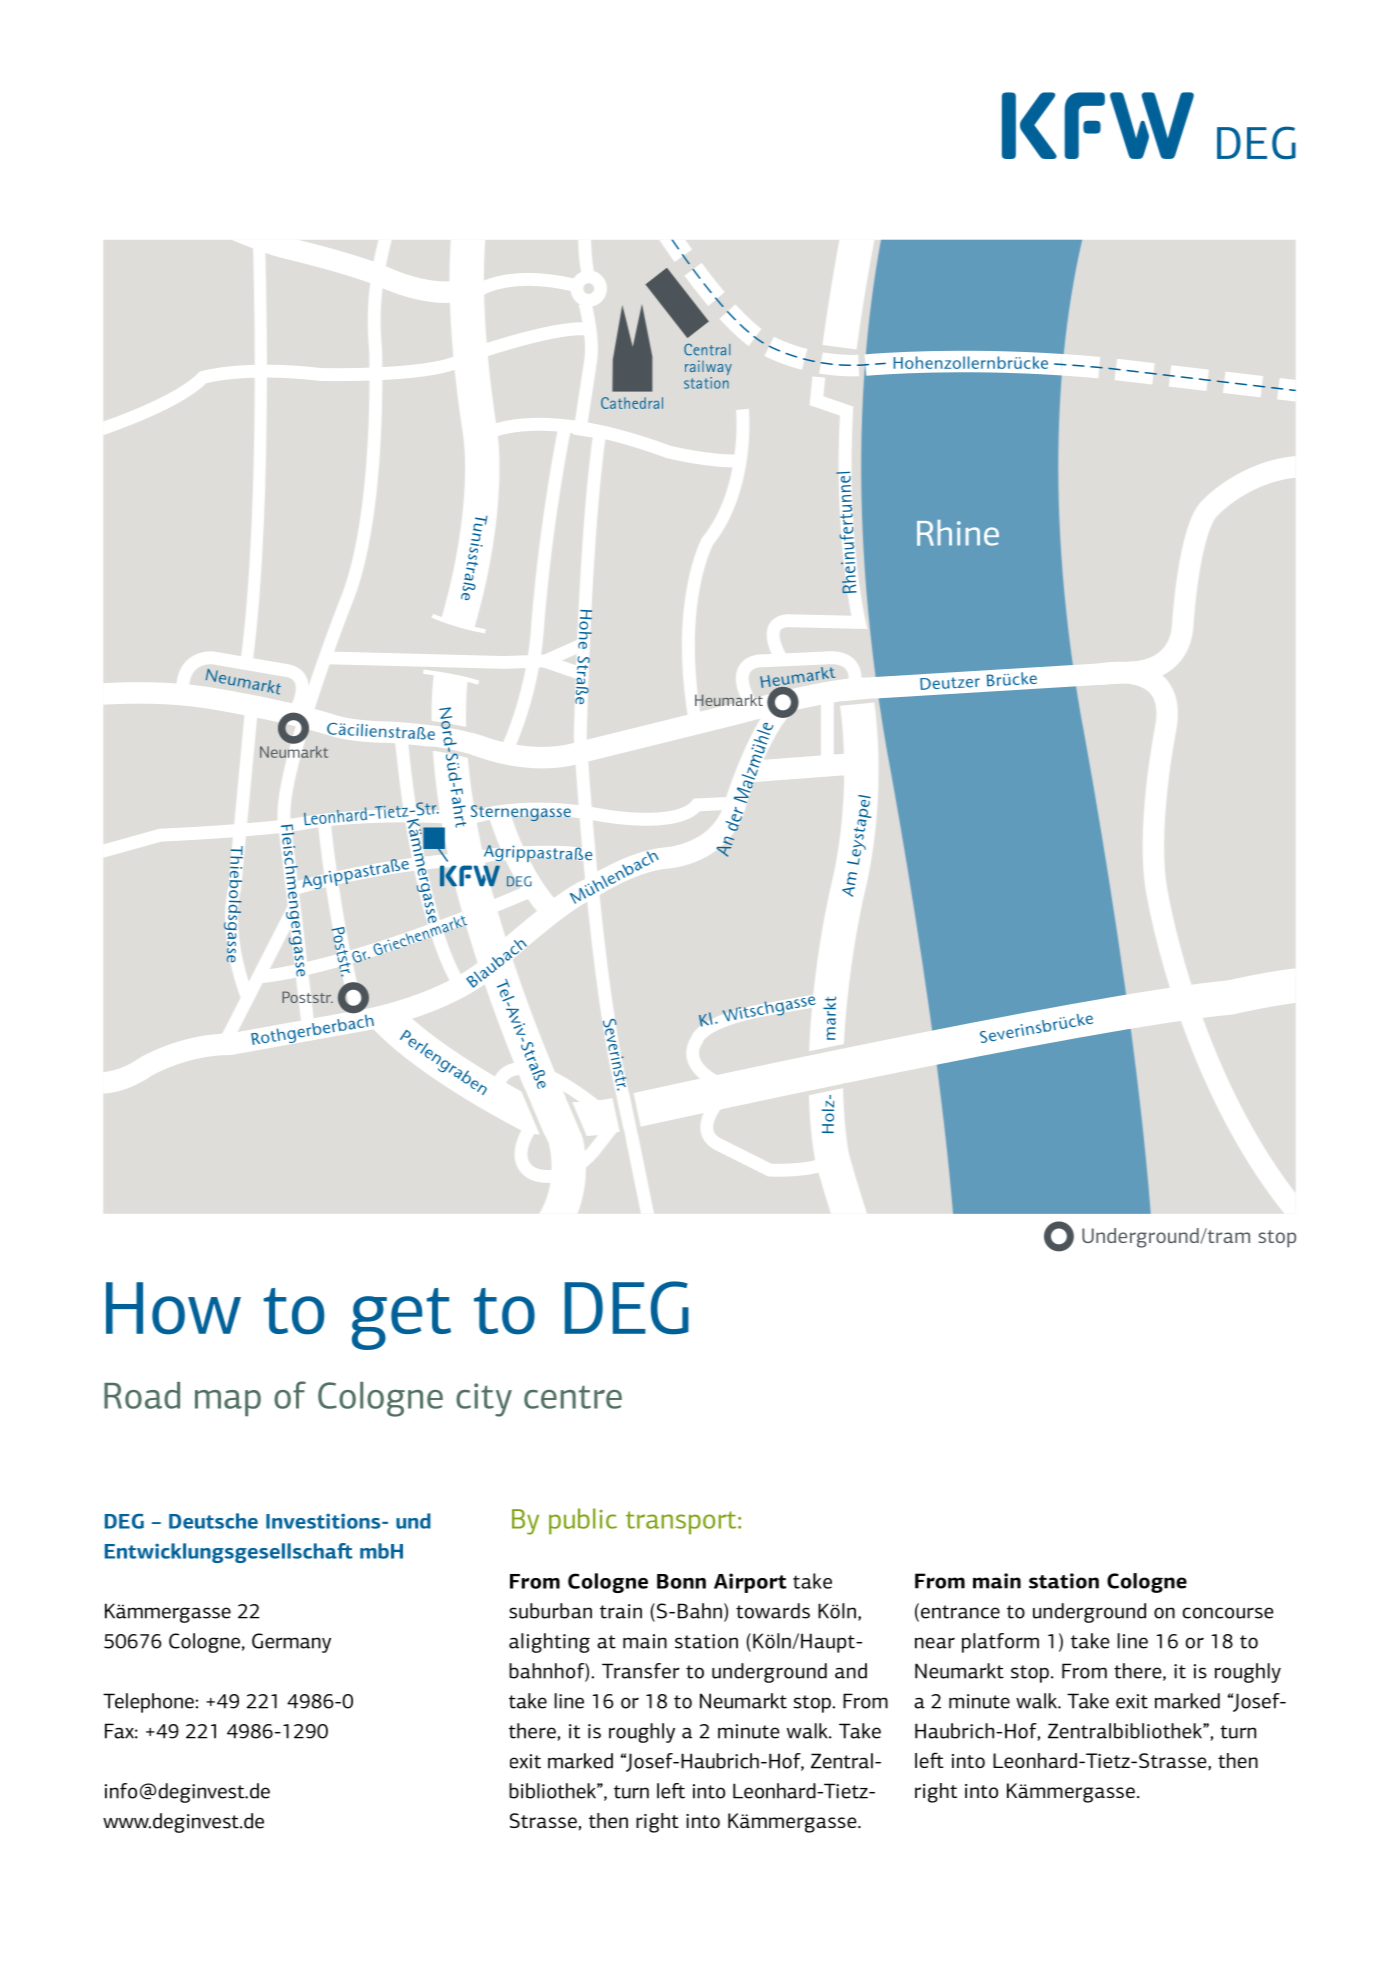  What do you see at coordinates (682, 1523) in the screenshot?
I see `transport` at bounding box center [682, 1523].
